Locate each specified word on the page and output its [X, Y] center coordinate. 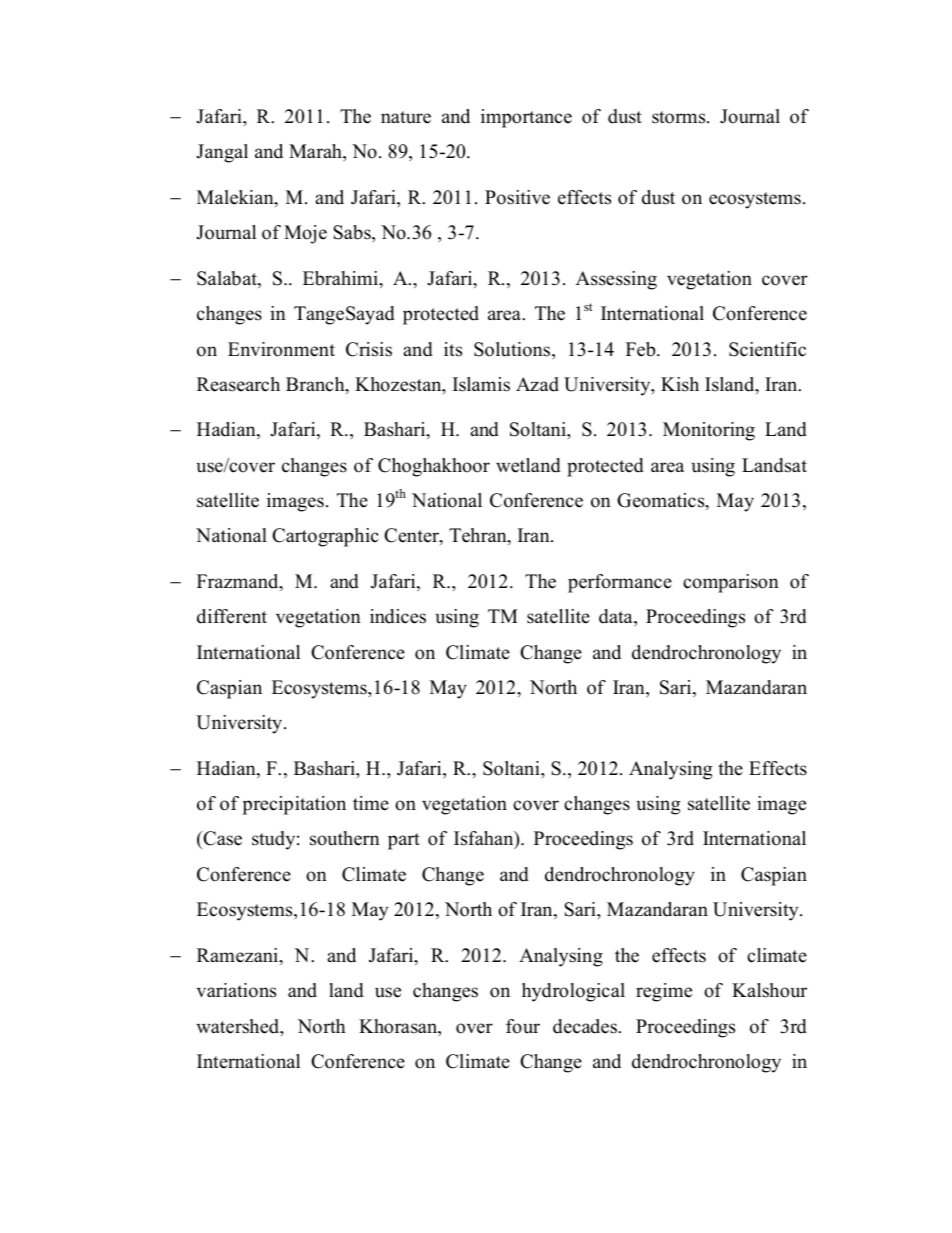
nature [406, 117]
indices [398, 616]
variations [236, 990]
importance [526, 118]
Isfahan [485, 840]
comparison [731, 583]
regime [664, 992]
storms [680, 117]
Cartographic [325, 537]
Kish [680, 384]
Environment [281, 349]
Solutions [512, 349]
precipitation [294, 805]
